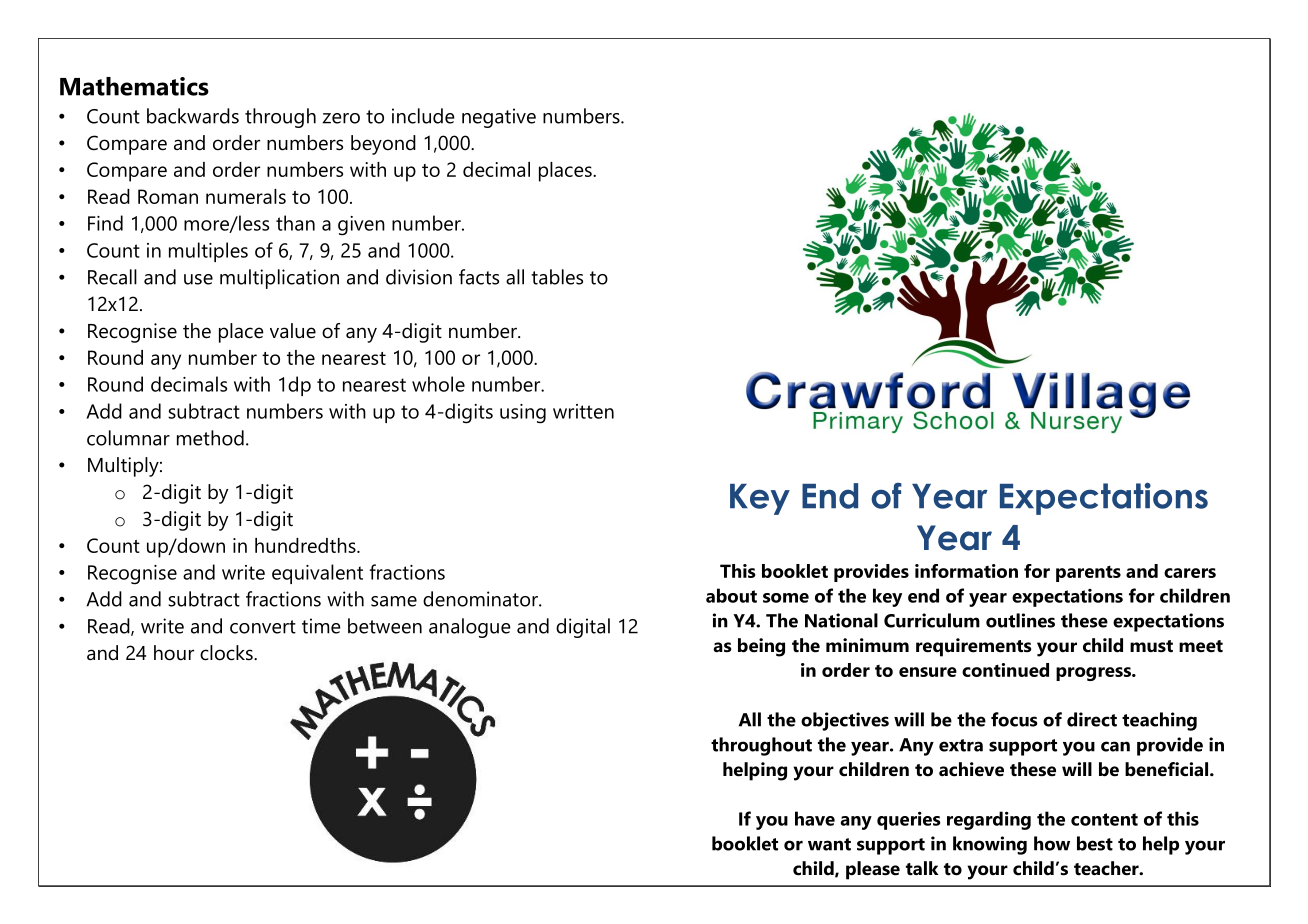 The height and width of the document is (924, 1308). What do you see at coordinates (193, 116) in the document?
I see `backwards` at bounding box center [193, 116].
